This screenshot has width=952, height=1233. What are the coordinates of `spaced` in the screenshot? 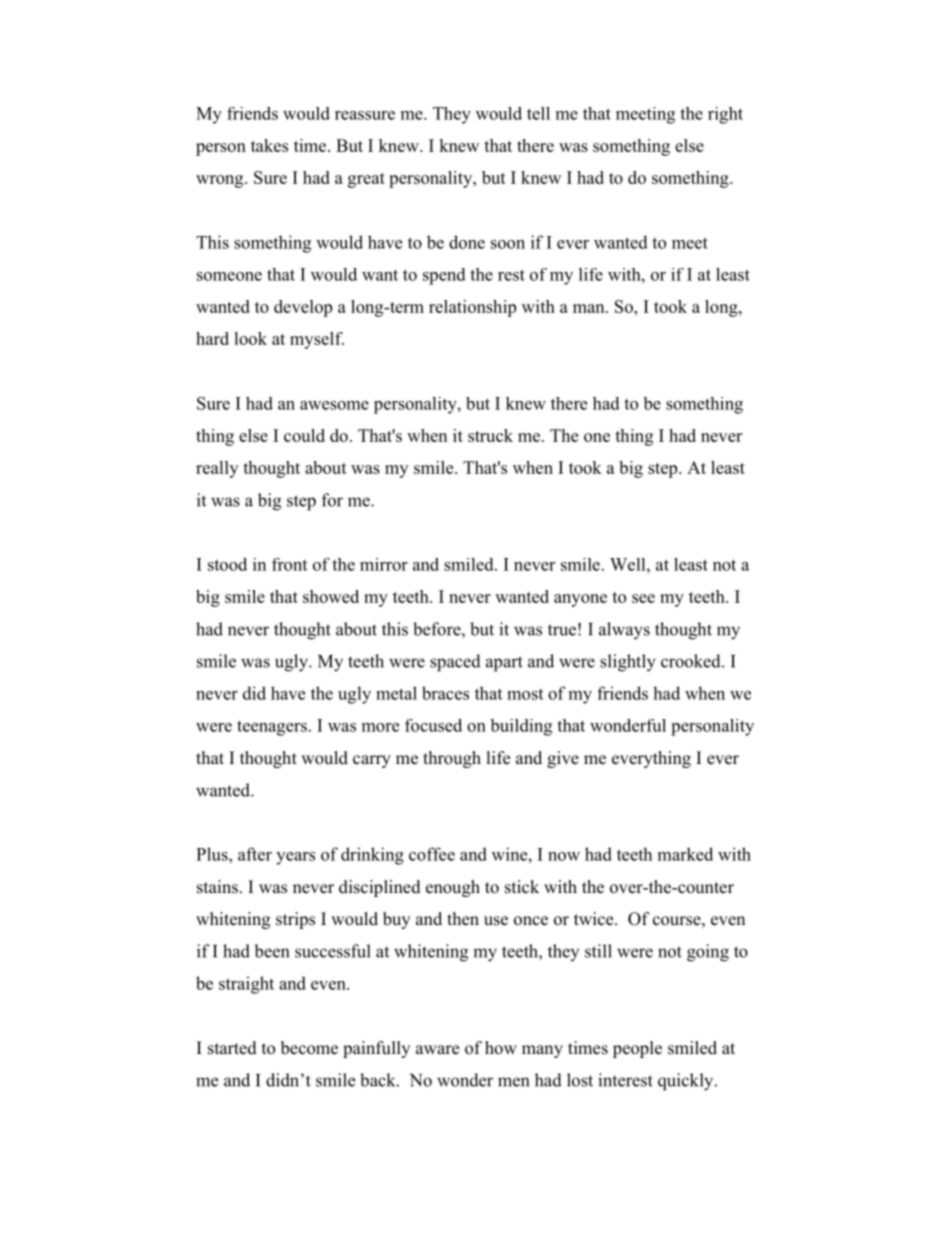 It's located at (455, 663).
